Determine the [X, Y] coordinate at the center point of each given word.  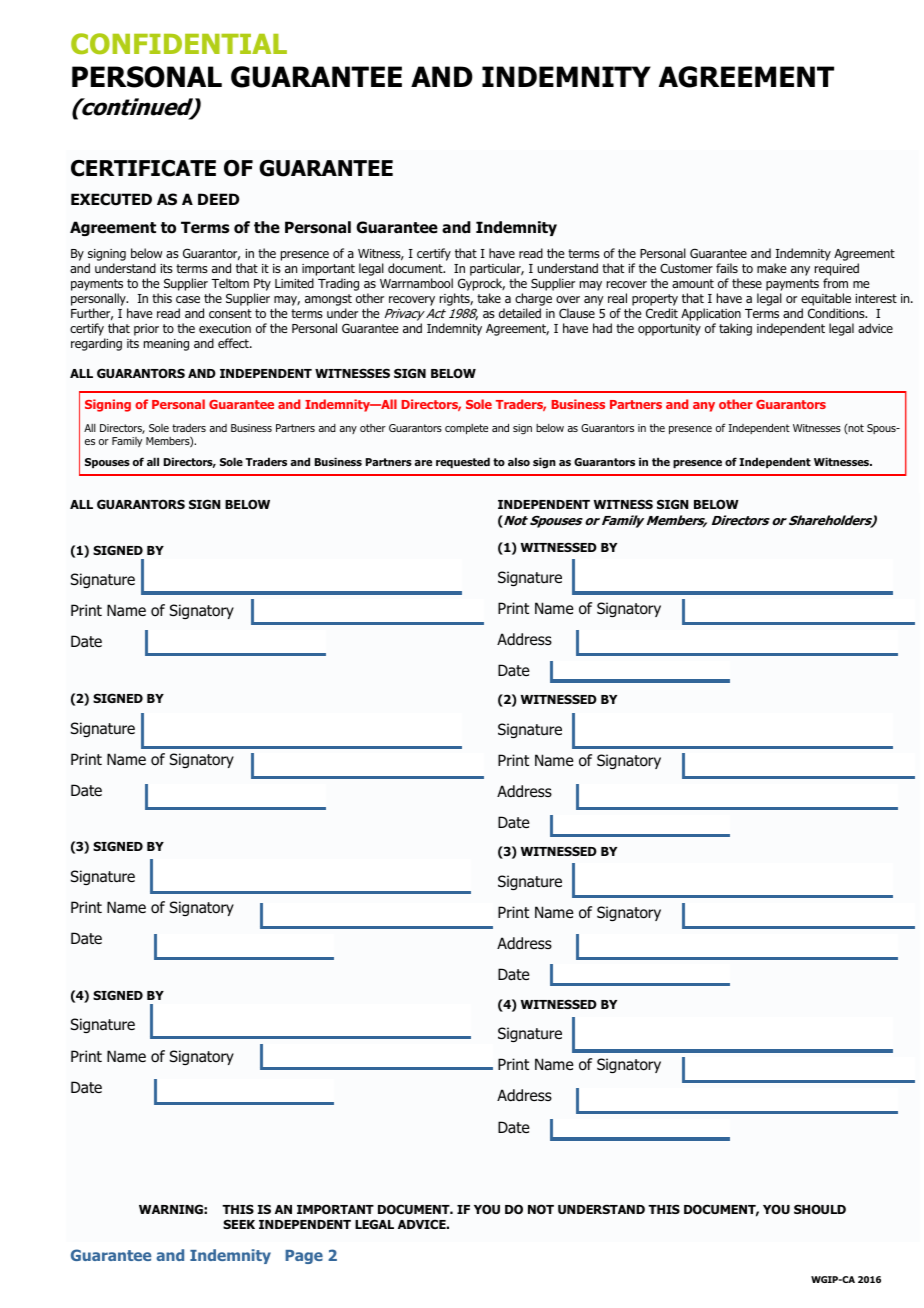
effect [234, 343]
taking [735, 329]
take [489, 298]
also [519, 461]
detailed [520, 313]
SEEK [239, 1224]
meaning [166, 345]
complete [466, 429]
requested [463, 462]
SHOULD [820, 1209]
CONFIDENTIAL [179, 43]
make [771, 268]
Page [304, 1257]
